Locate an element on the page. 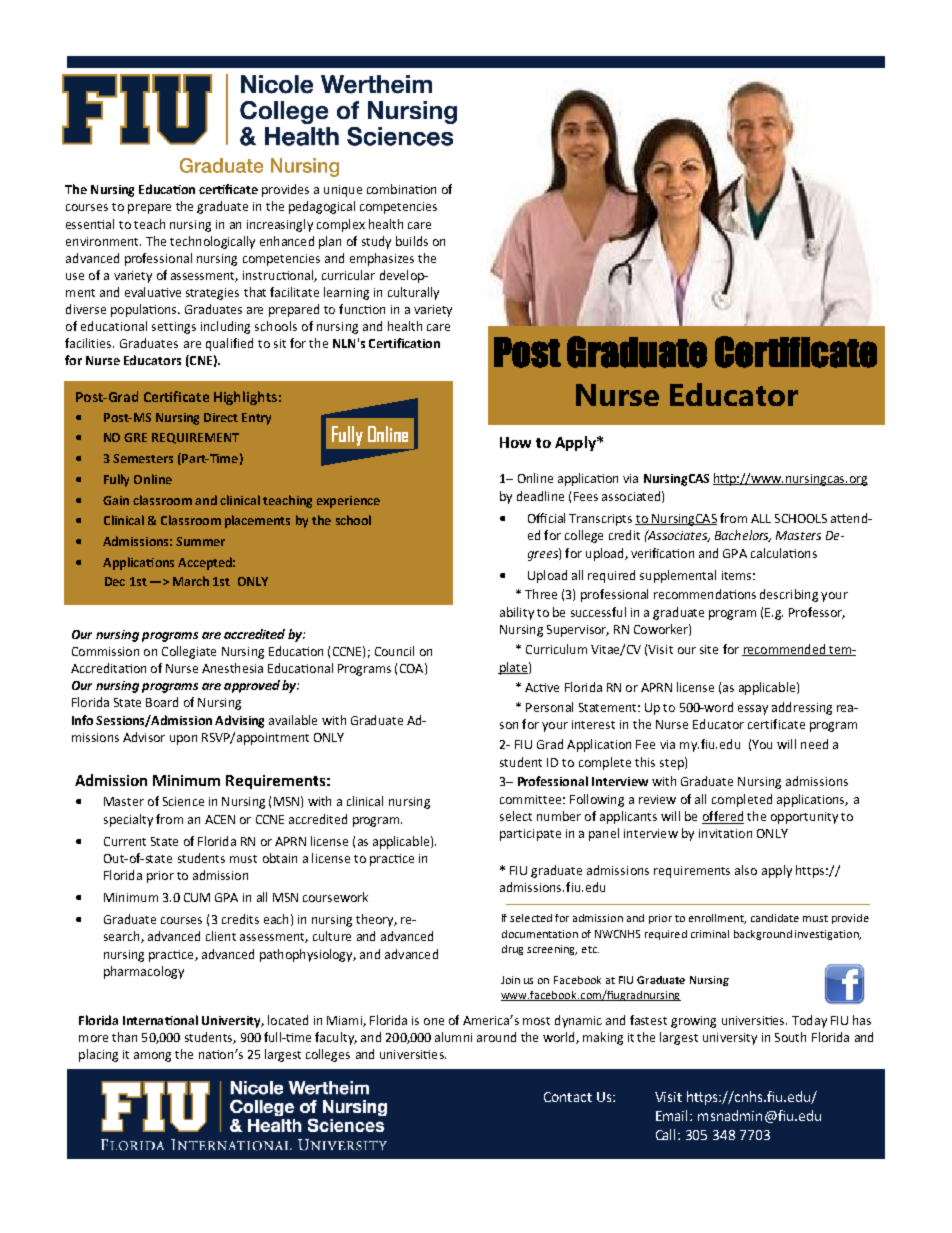 This page has height=1233, width=952. also is located at coordinates (746, 870).
